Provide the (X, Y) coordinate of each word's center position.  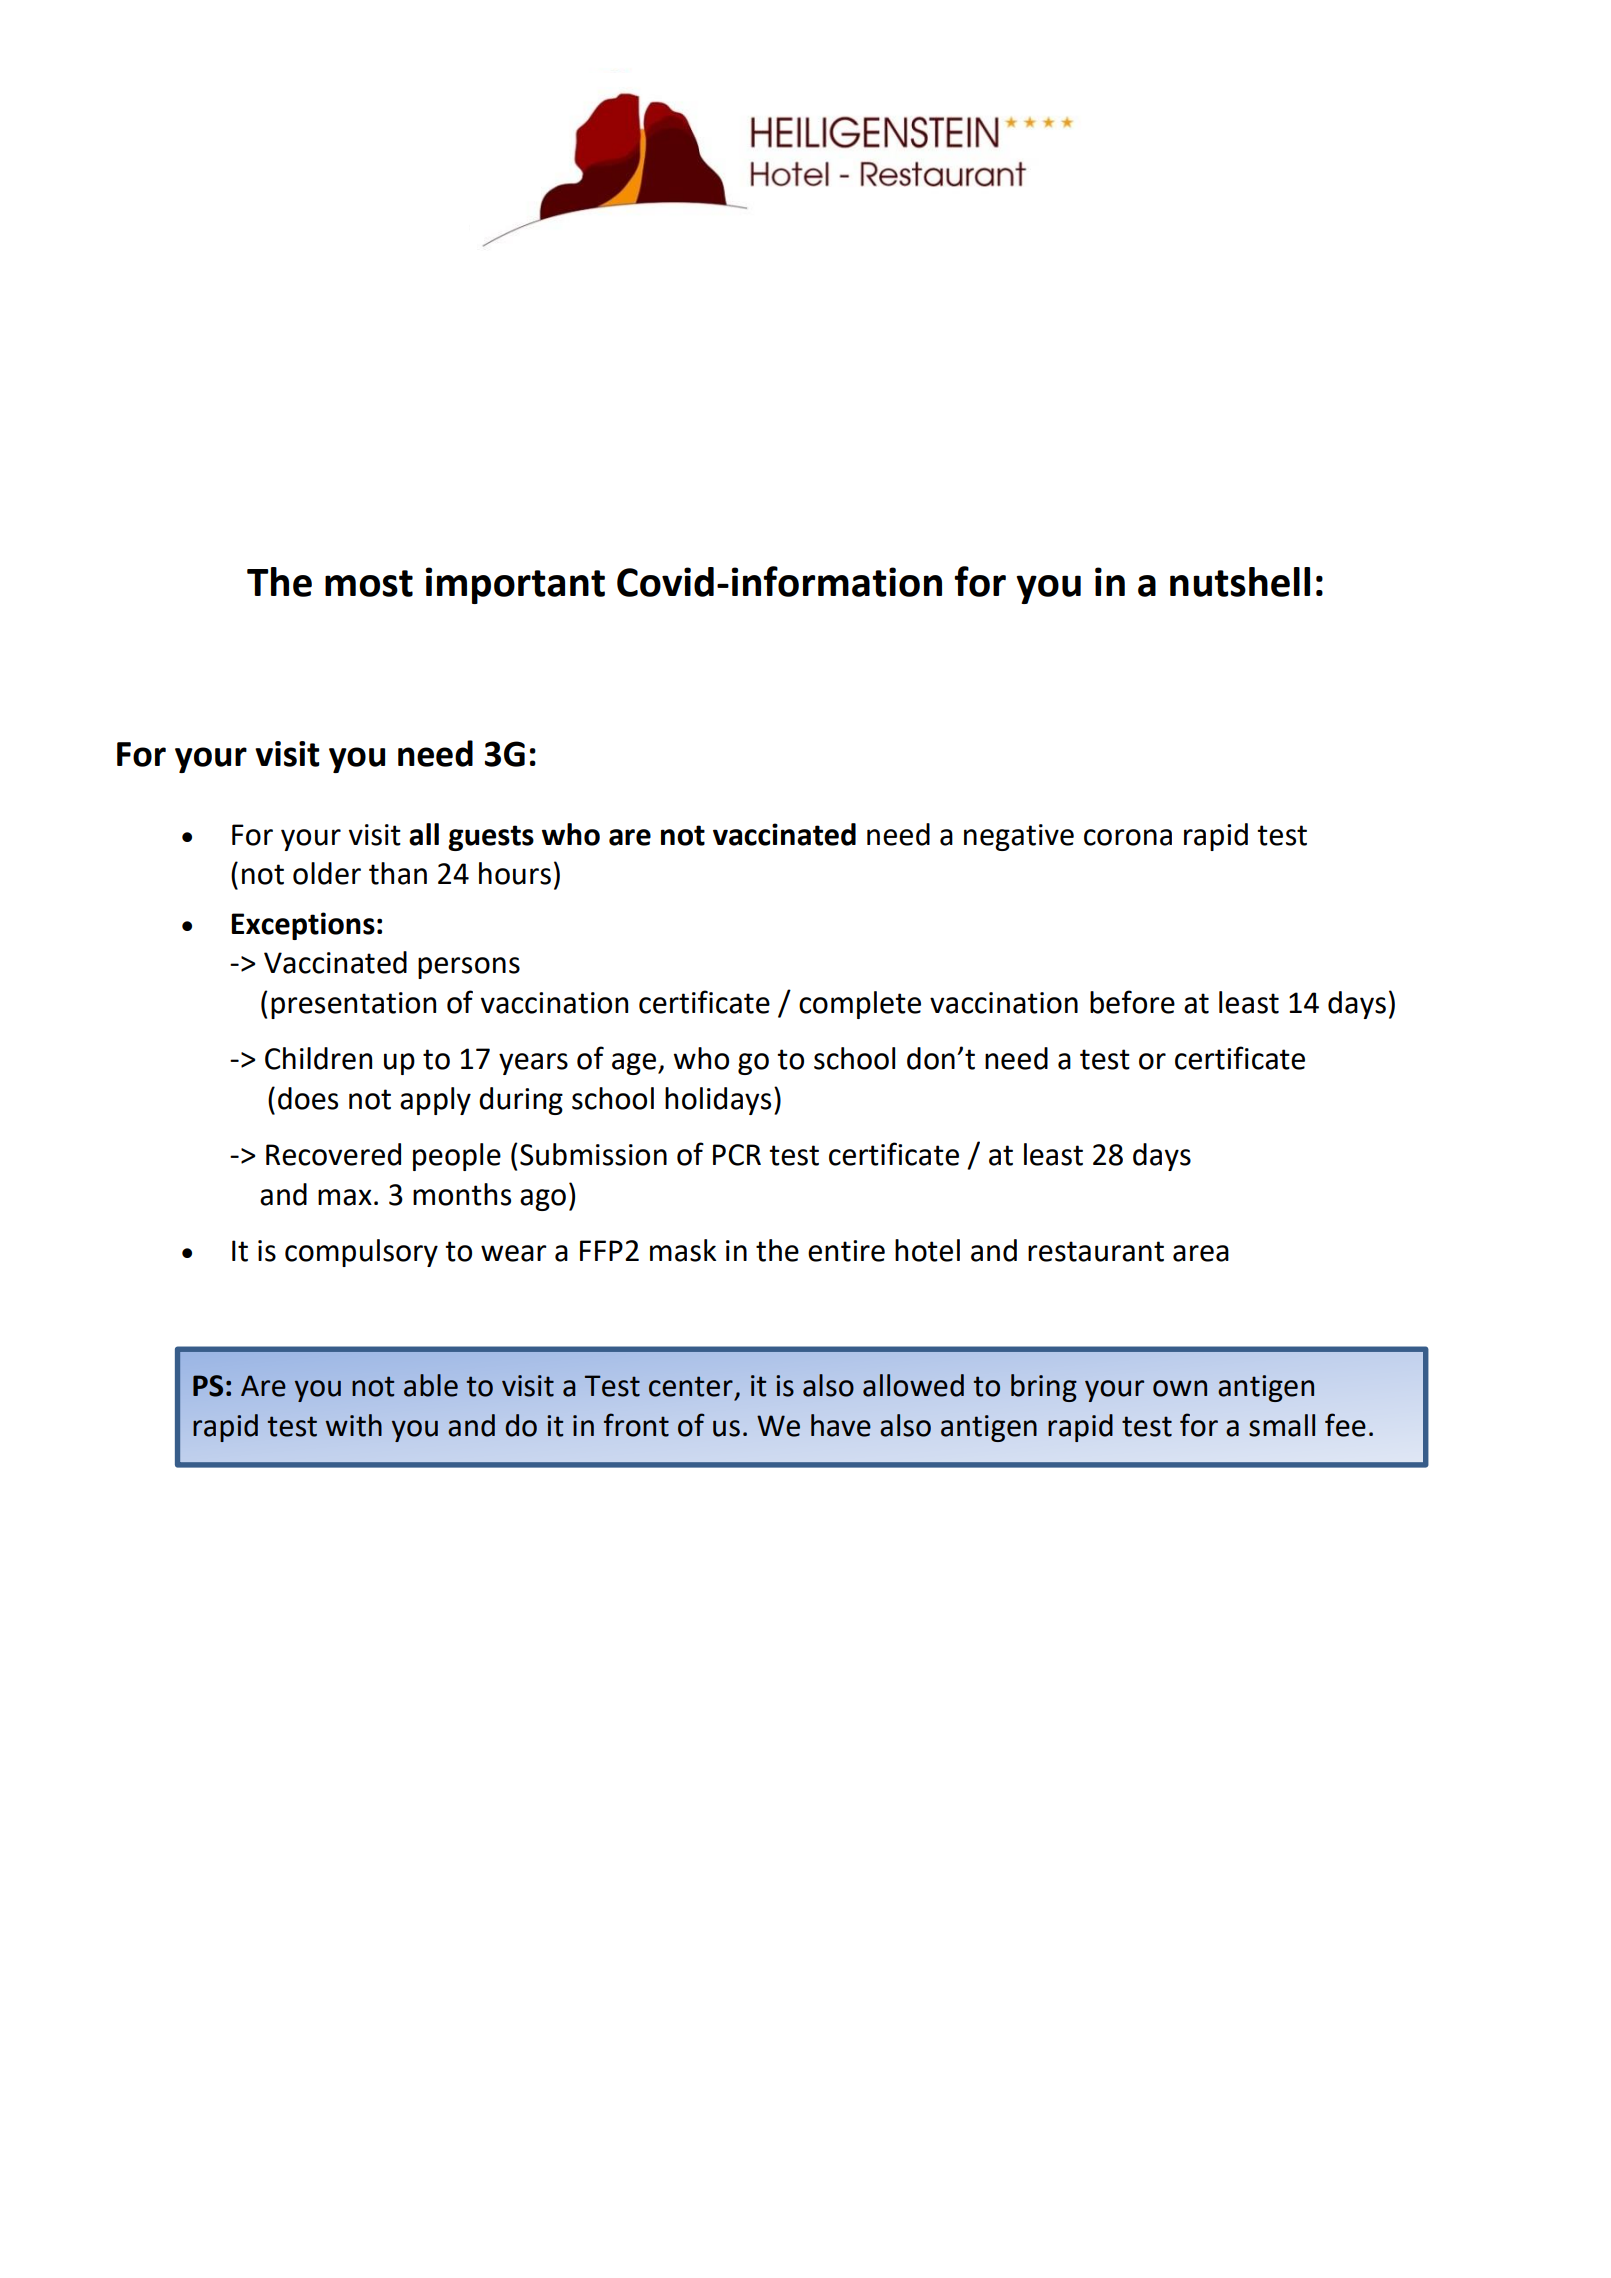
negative (1019, 837)
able (431, 1385)
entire (846, 1251)
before (1132, 1002)
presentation (353, 1005)
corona (1128, 837)
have (841, 1425)
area (1201, 1253)
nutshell (1240, 582)
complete (860, 1005)
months (462, 1194)
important (515, 585)
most (369, 583)
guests (491, 838)
